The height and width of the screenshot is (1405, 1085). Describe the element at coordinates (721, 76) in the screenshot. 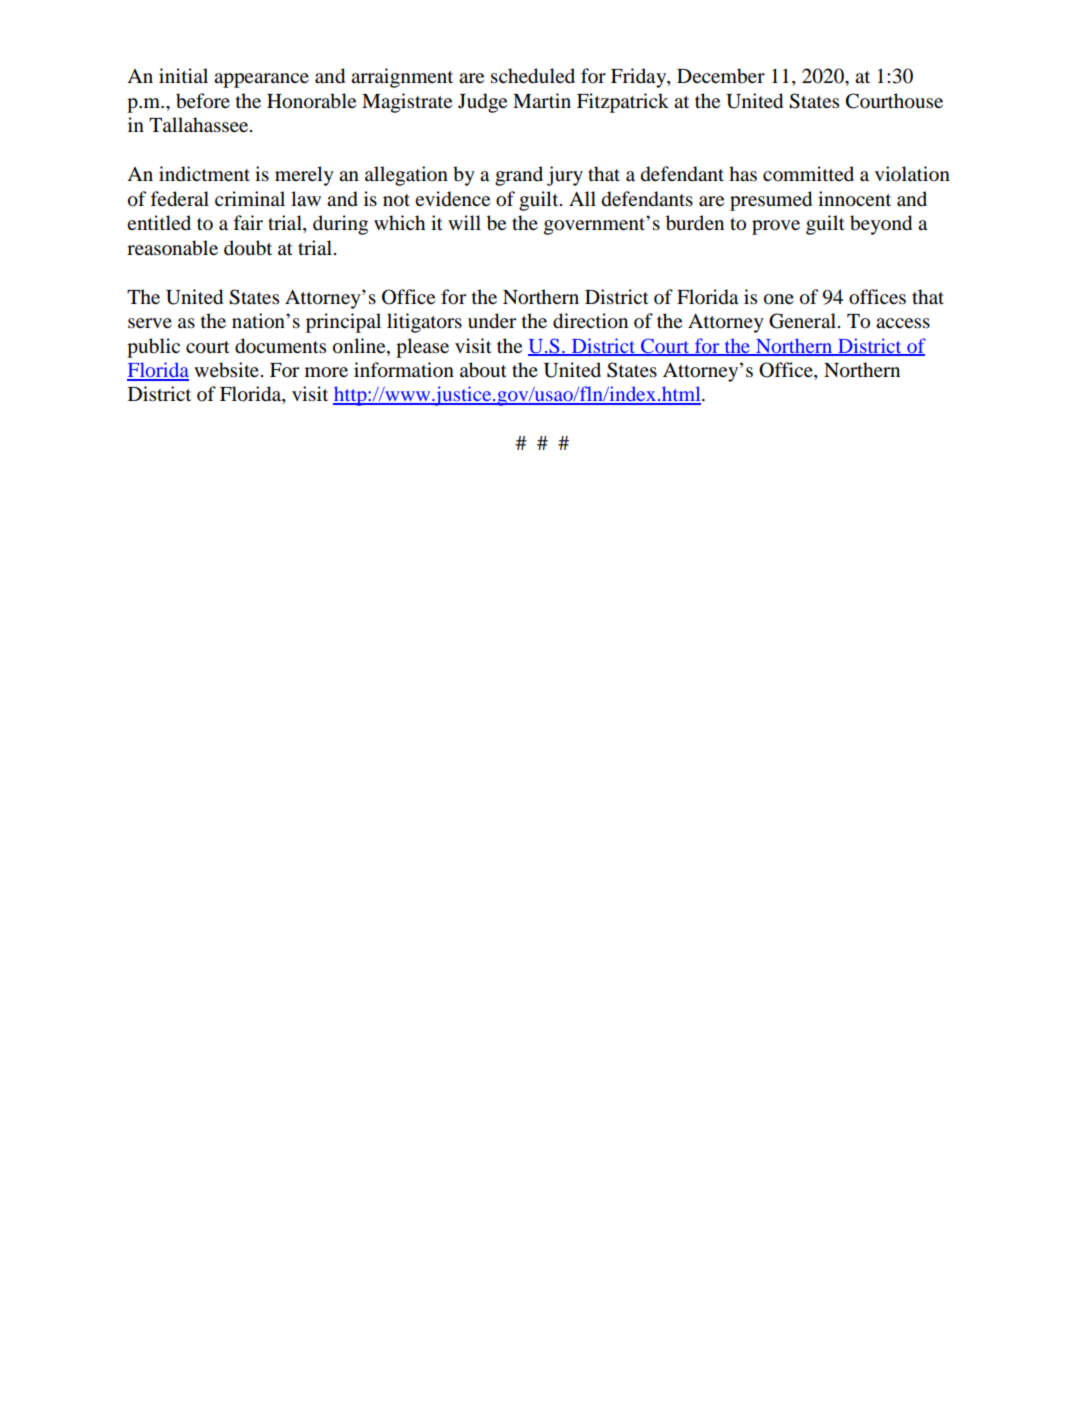

I see `December` at that location.
